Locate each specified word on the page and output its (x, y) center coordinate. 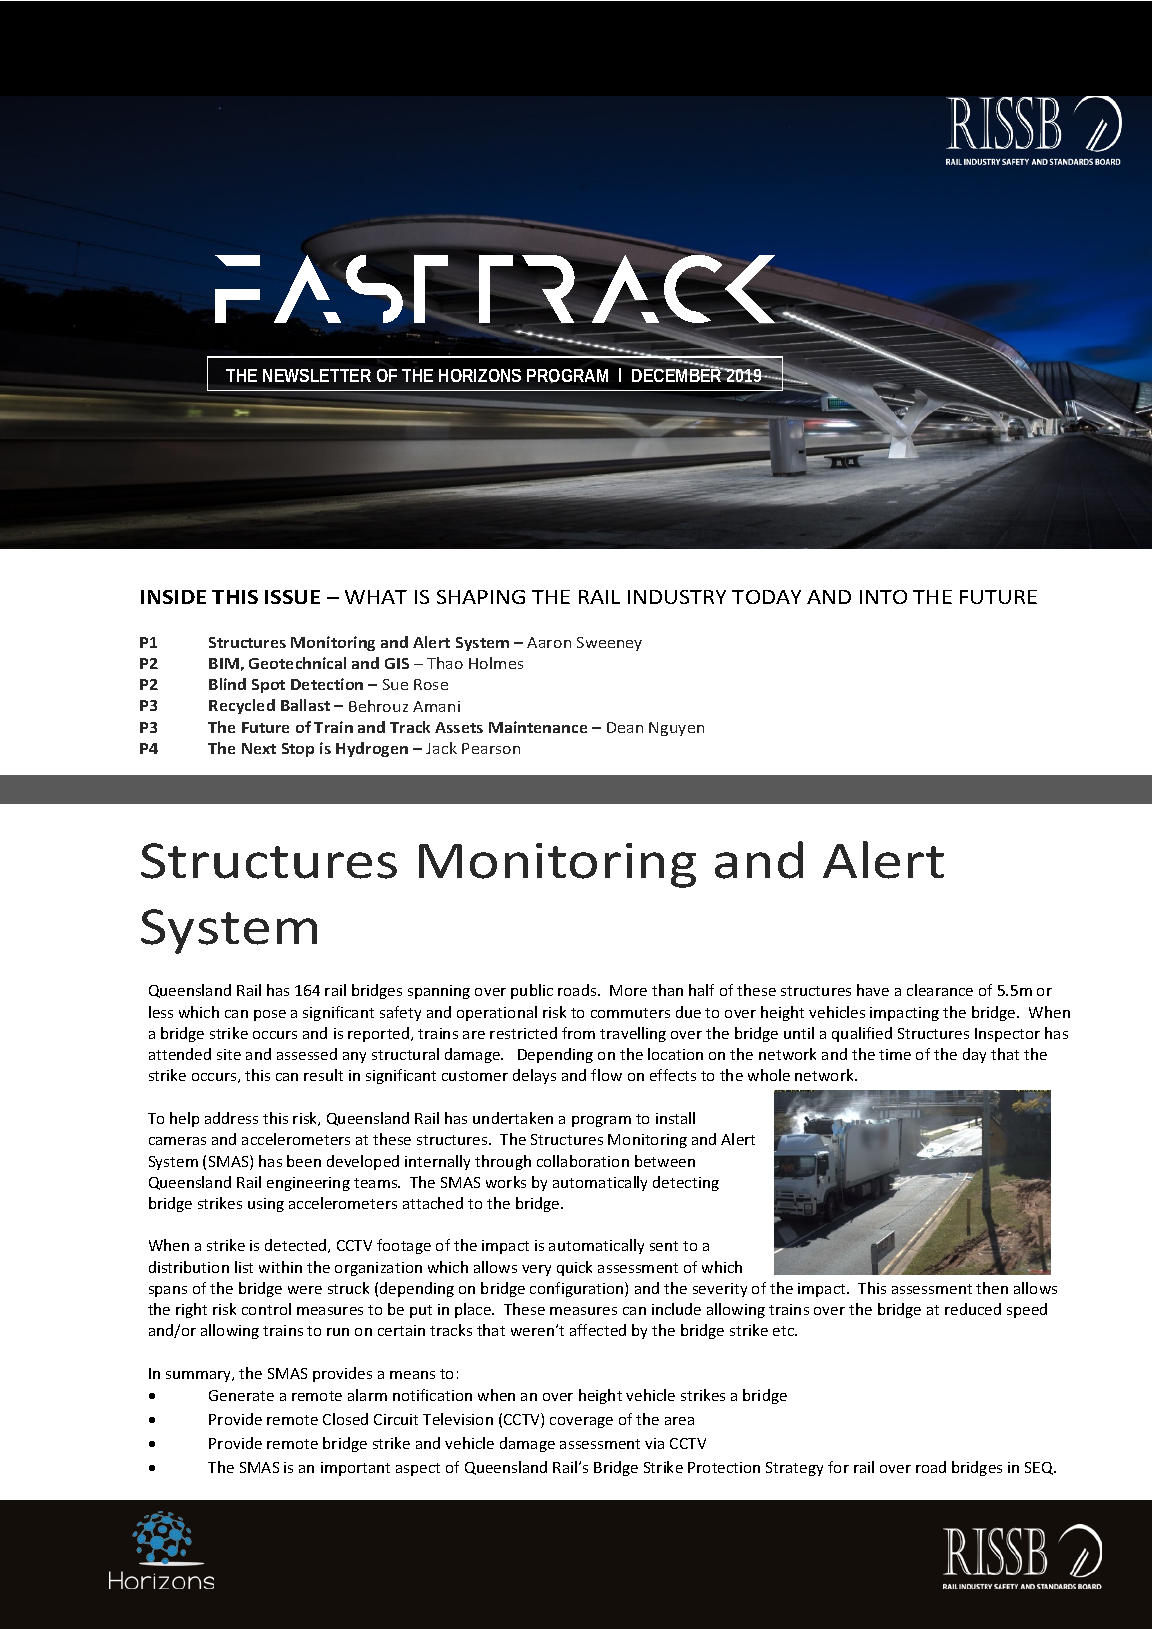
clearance (940, 990)
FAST (333, 289)
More (628, 990)
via (654, 1443)
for (838, 1467)
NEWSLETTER (317, 375)
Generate (241, 1395)
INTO (883, 597)
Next (259, 748)
